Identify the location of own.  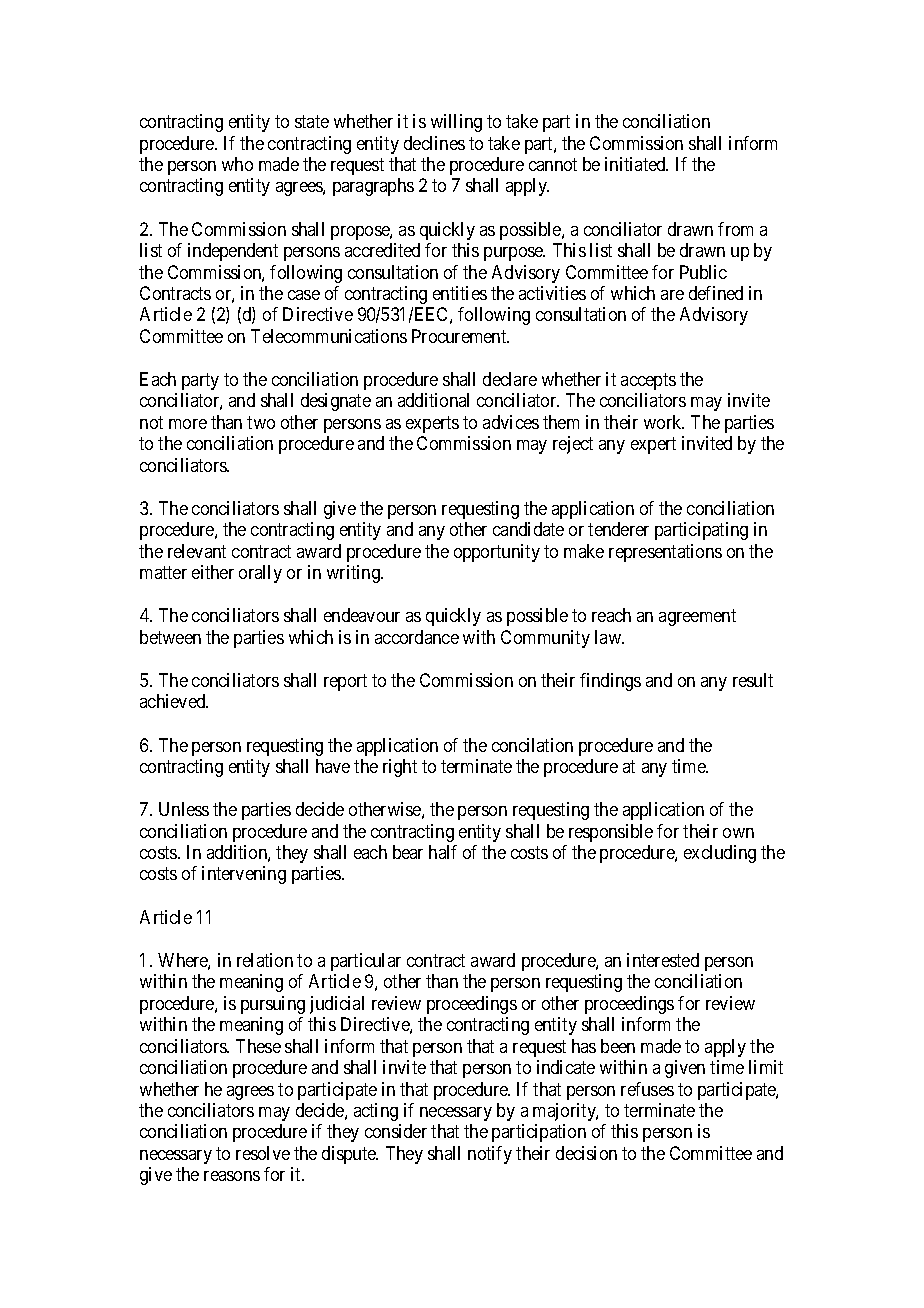
(738, 833).
